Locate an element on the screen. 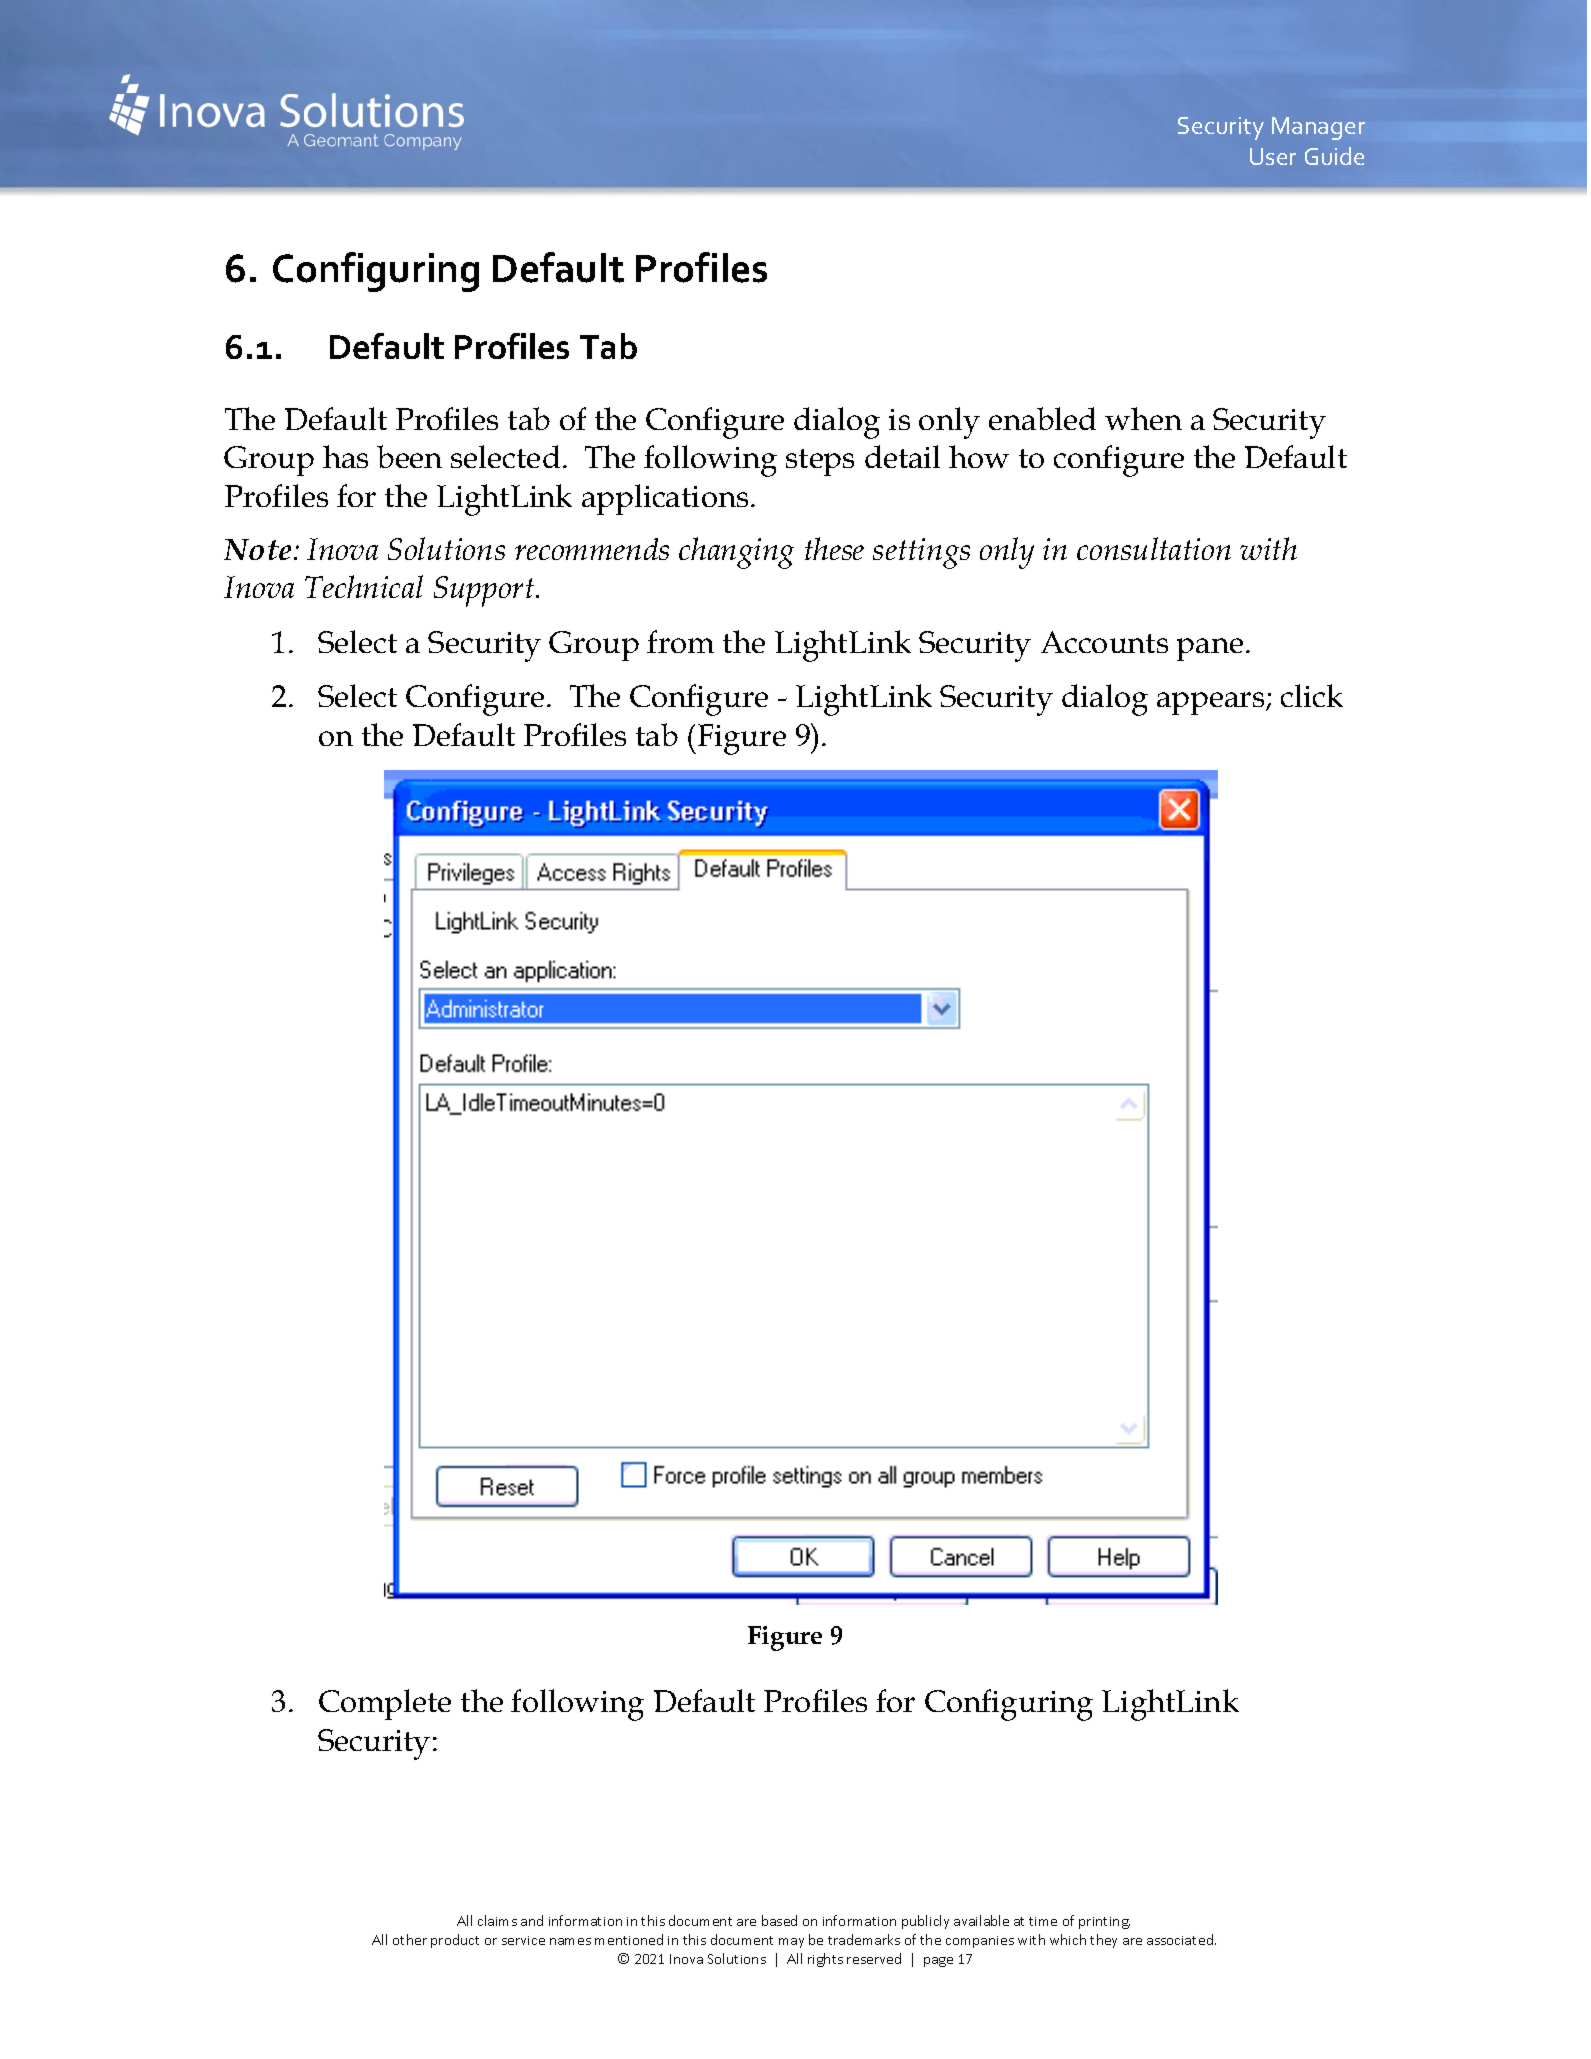 This screenshot has width=1591, height=2059. based is located at coordinates (779, 1920).
